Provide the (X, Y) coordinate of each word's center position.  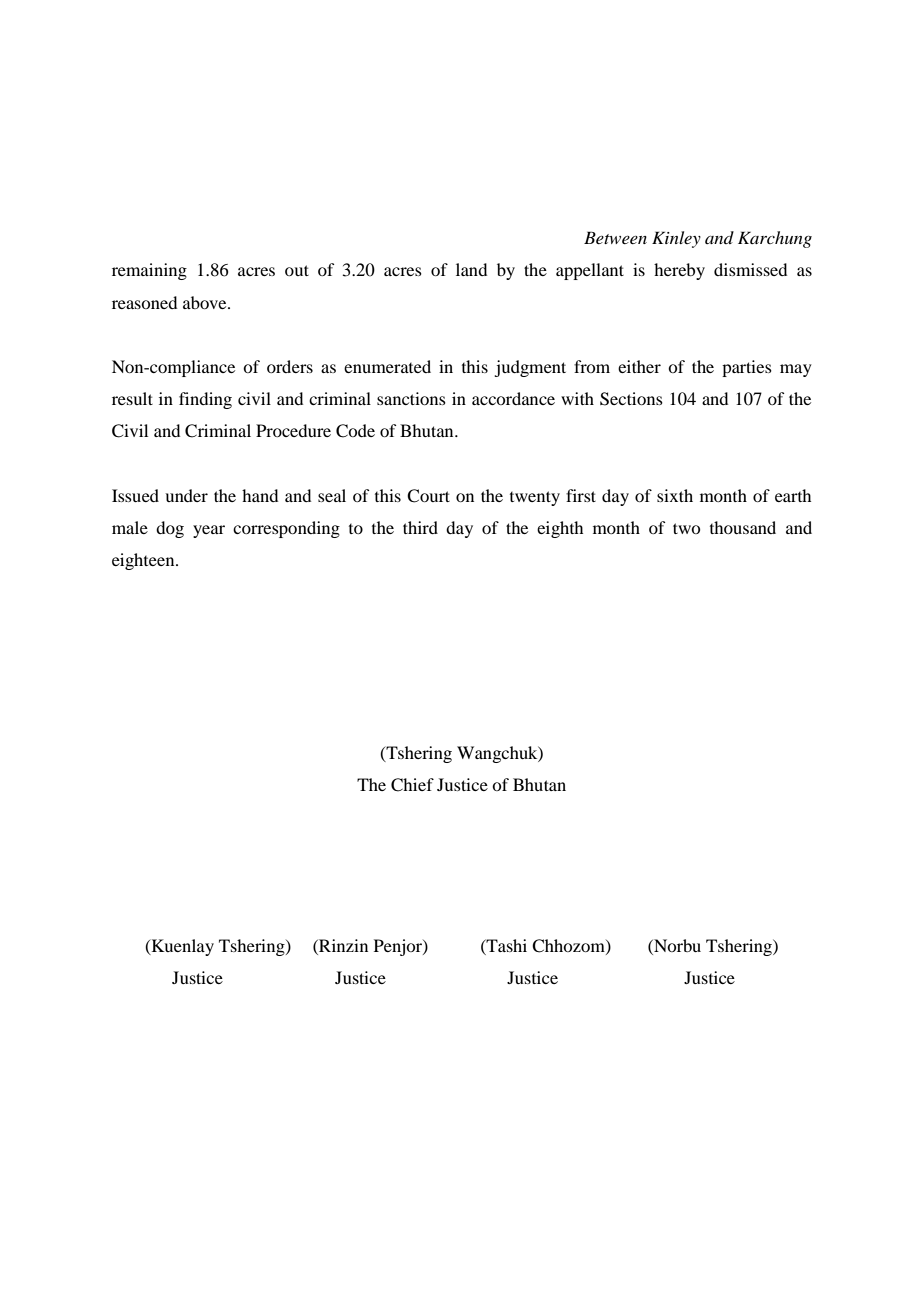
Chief (412, 785)
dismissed (750, 269)
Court (428, 496)
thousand (743, 527)
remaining (149, 271)
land (471, 269)
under (186, 495)
